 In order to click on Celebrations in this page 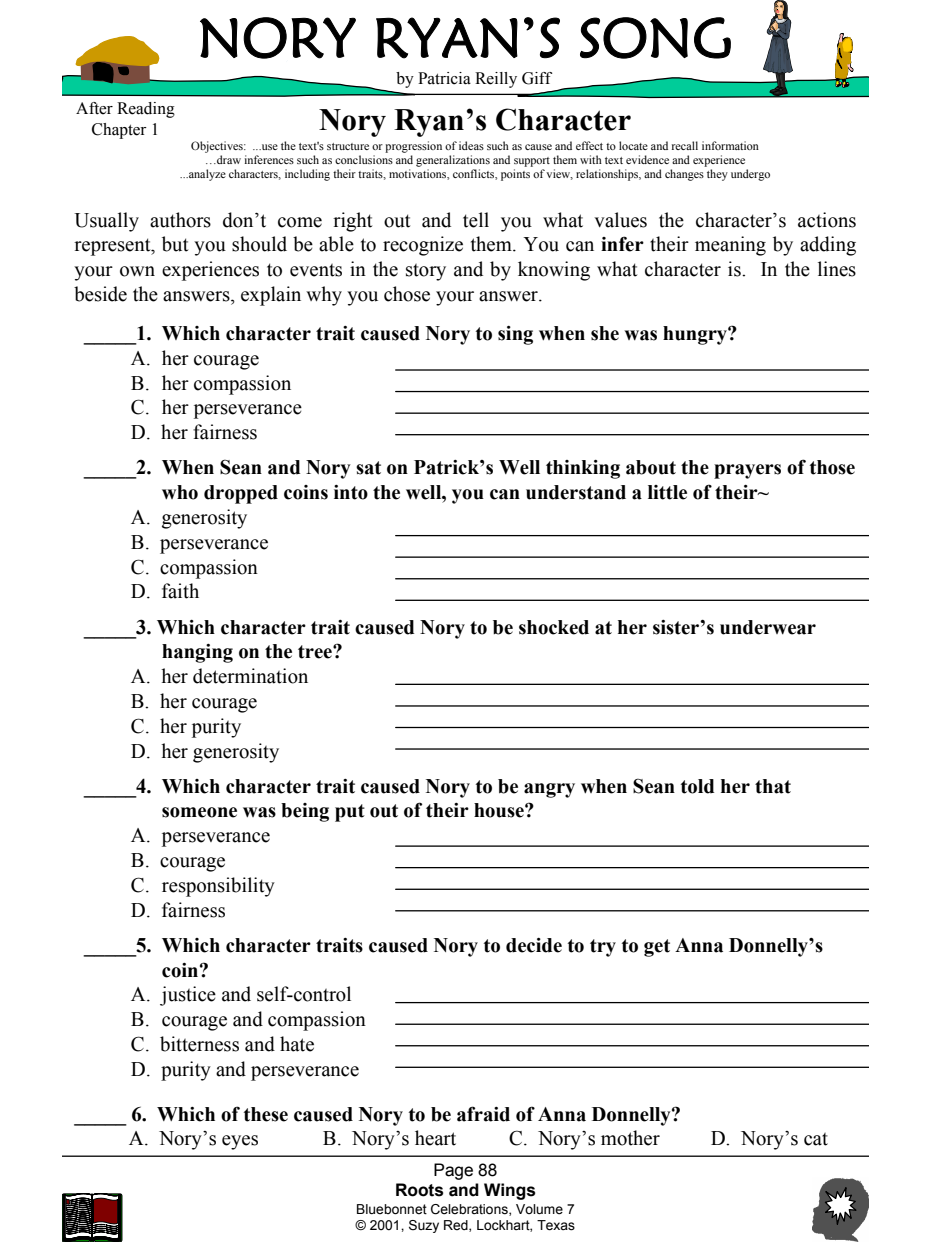, I will do `click(470, 1210)`.
